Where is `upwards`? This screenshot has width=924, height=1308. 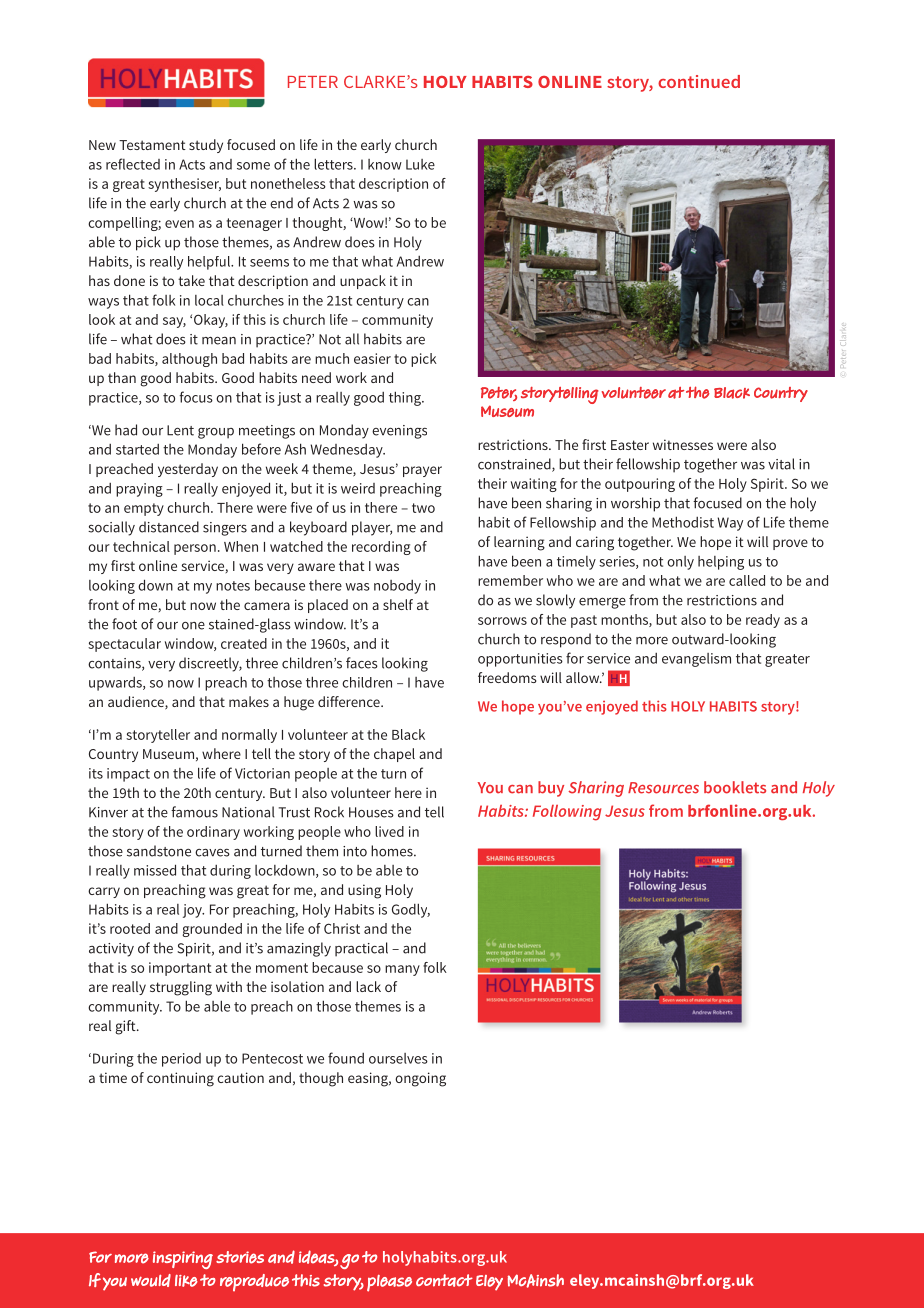 upwards is located at coordinates (116, 684).
